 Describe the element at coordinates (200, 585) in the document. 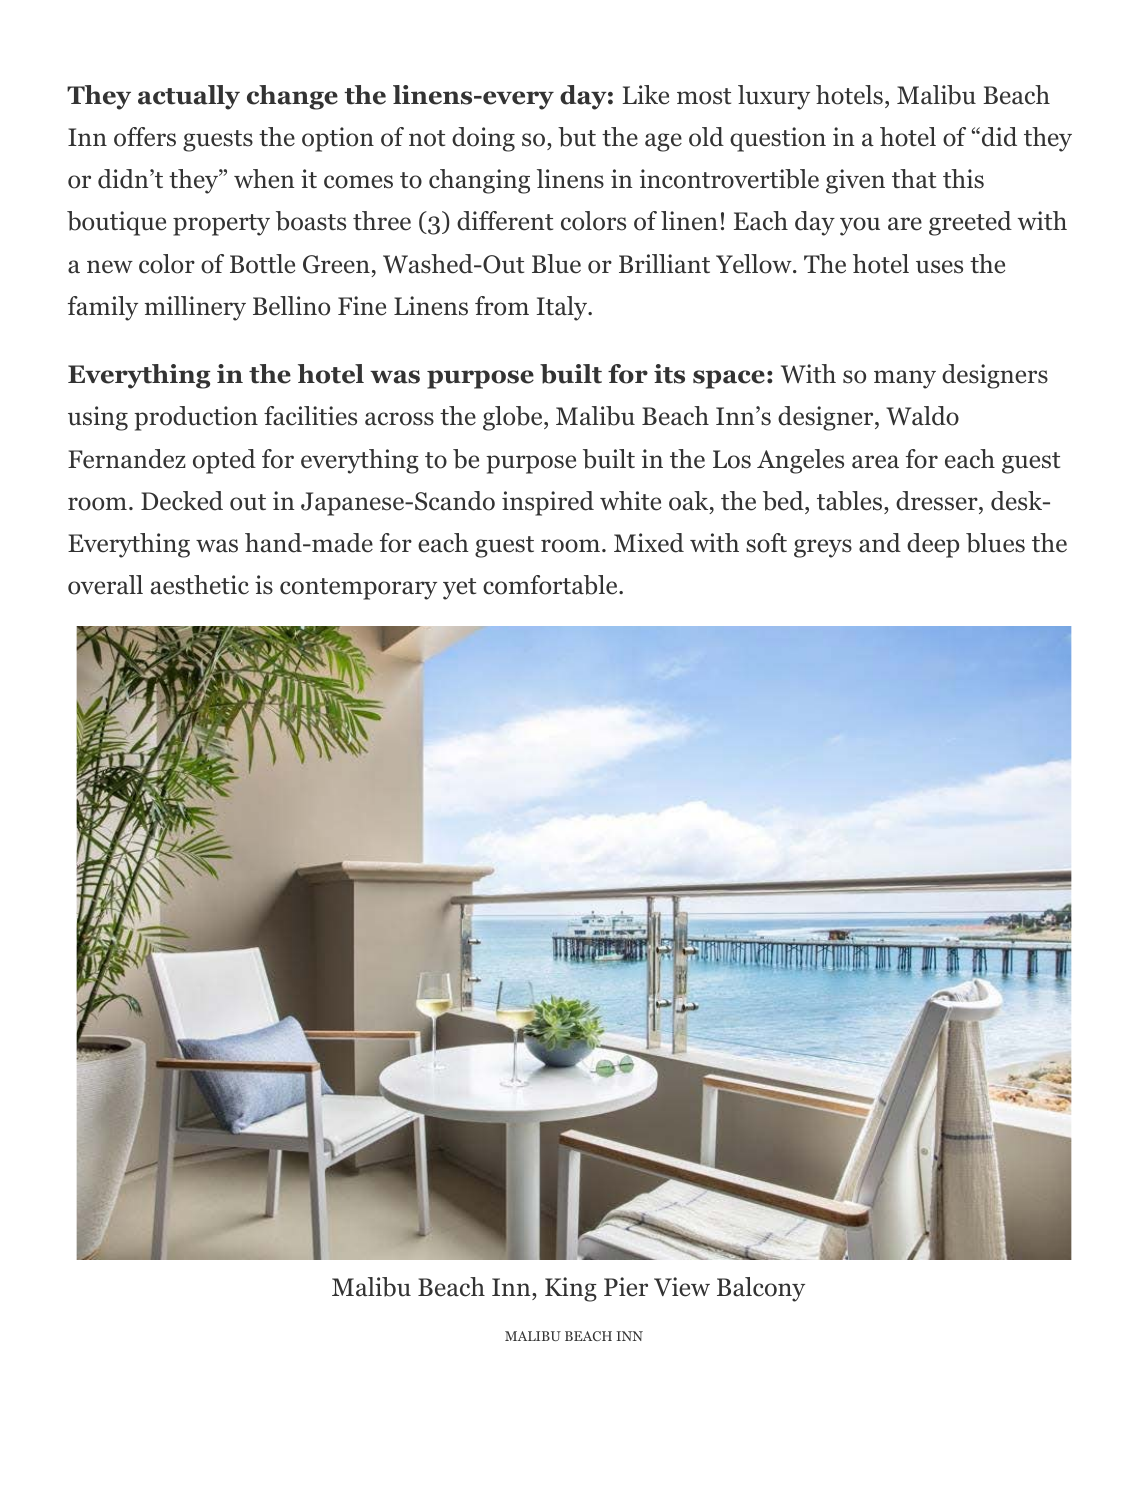

I see `aesthetic` at that location.
